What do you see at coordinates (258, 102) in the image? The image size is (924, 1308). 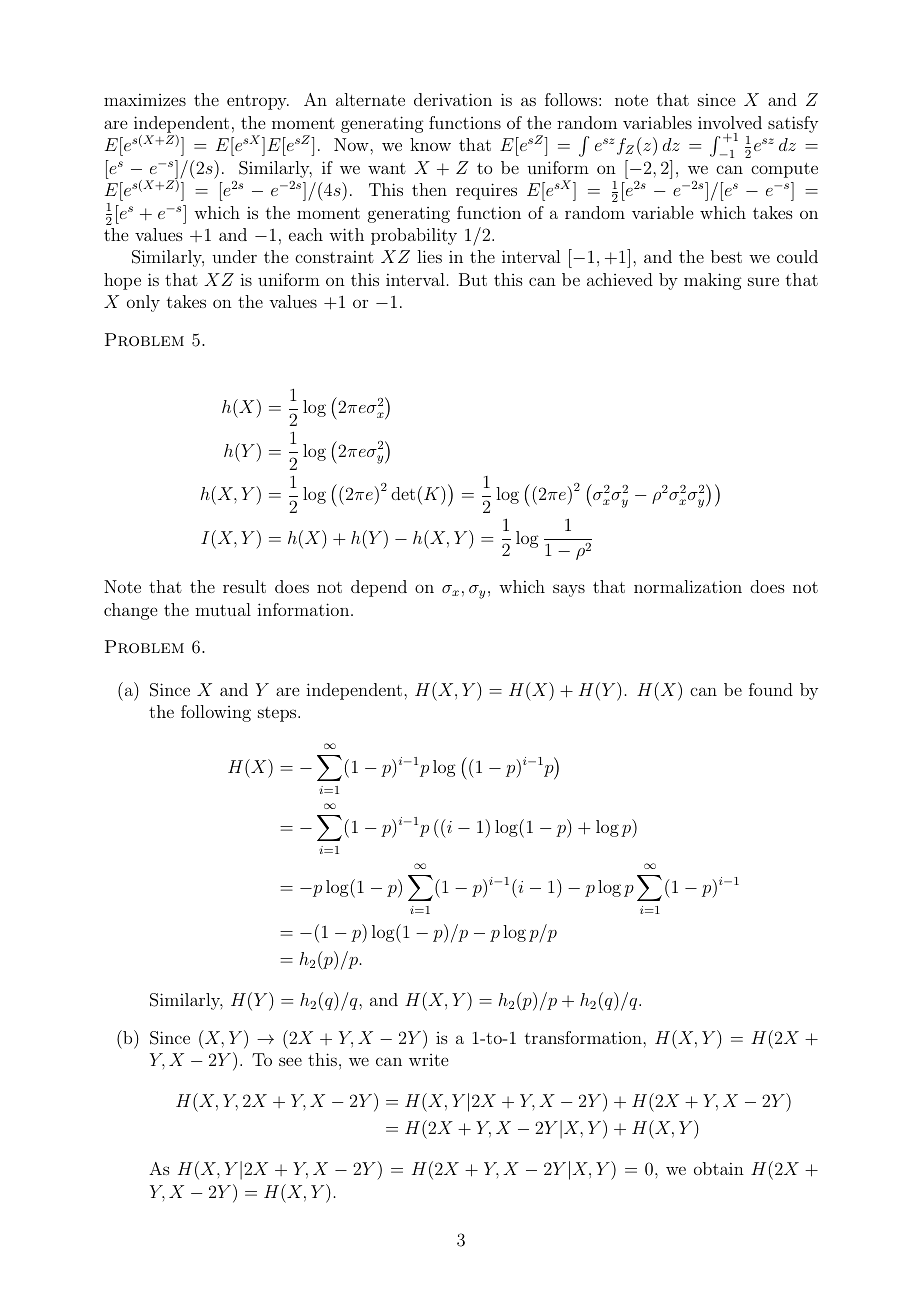 I see `entropy` at bounding box center [258, 102].
